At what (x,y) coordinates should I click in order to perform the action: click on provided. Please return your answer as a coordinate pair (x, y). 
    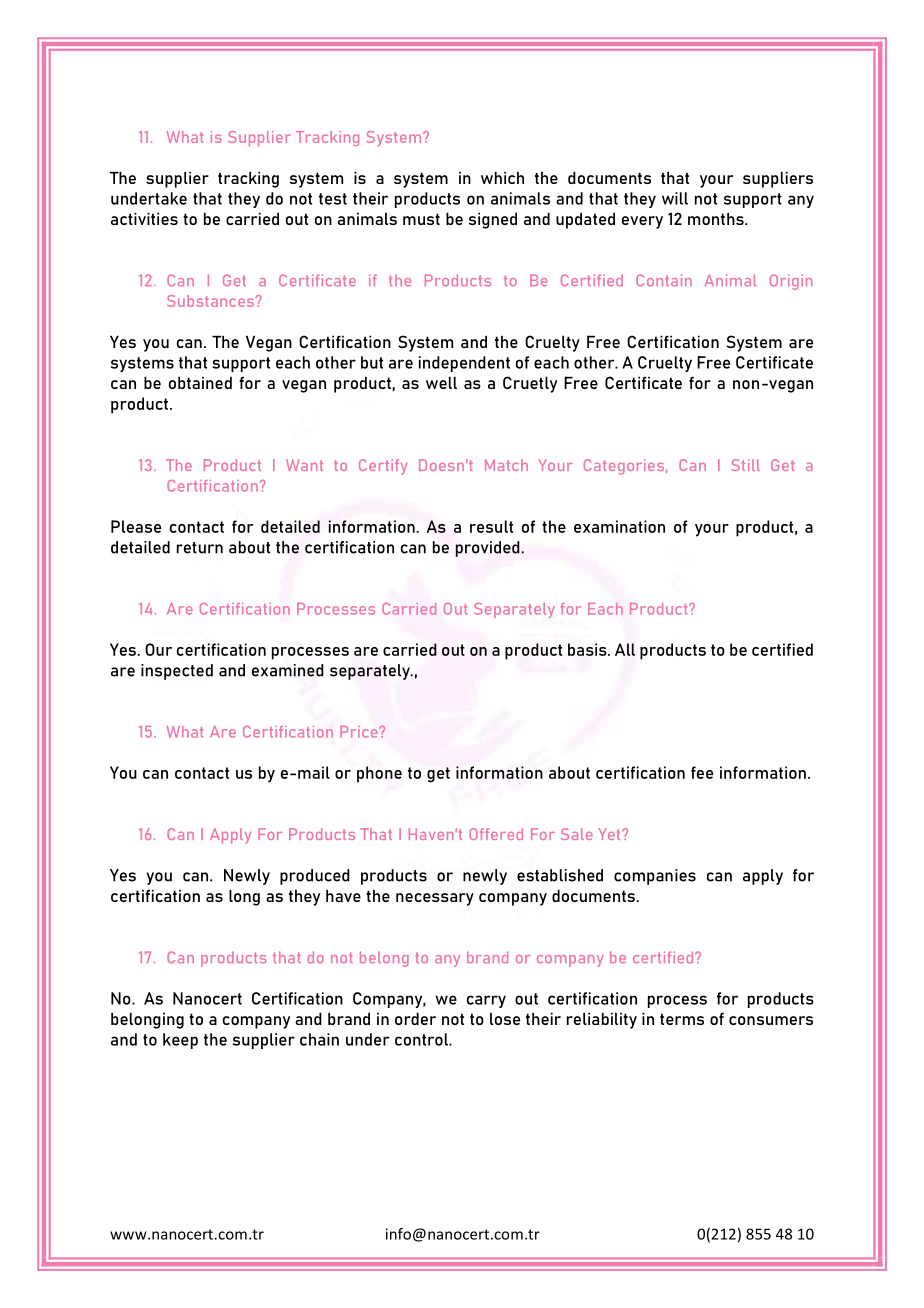
    Looking at the image, I should click on (489, 549).
